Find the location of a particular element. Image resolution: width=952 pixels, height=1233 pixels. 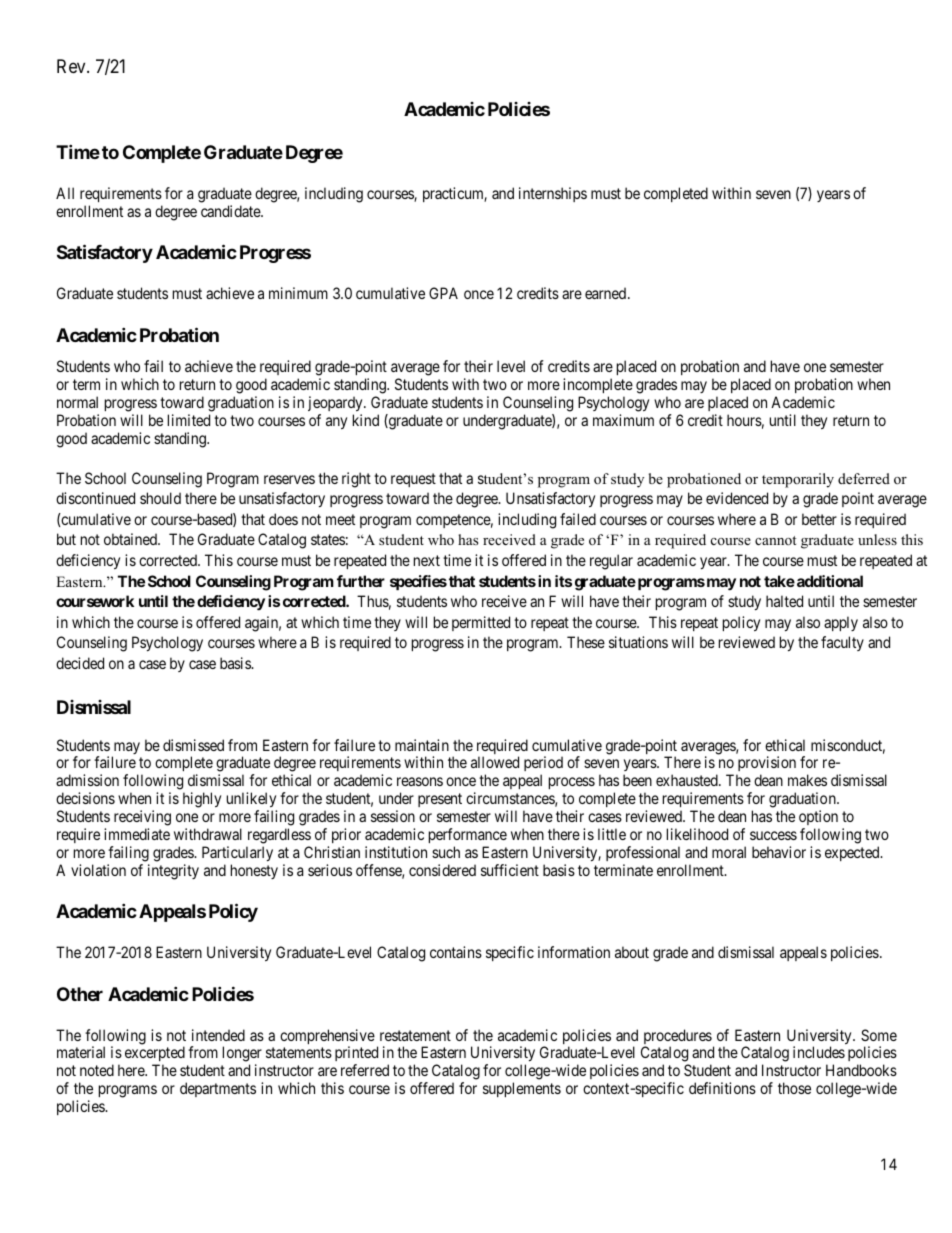

earned is located at coordinates (605, 293).
